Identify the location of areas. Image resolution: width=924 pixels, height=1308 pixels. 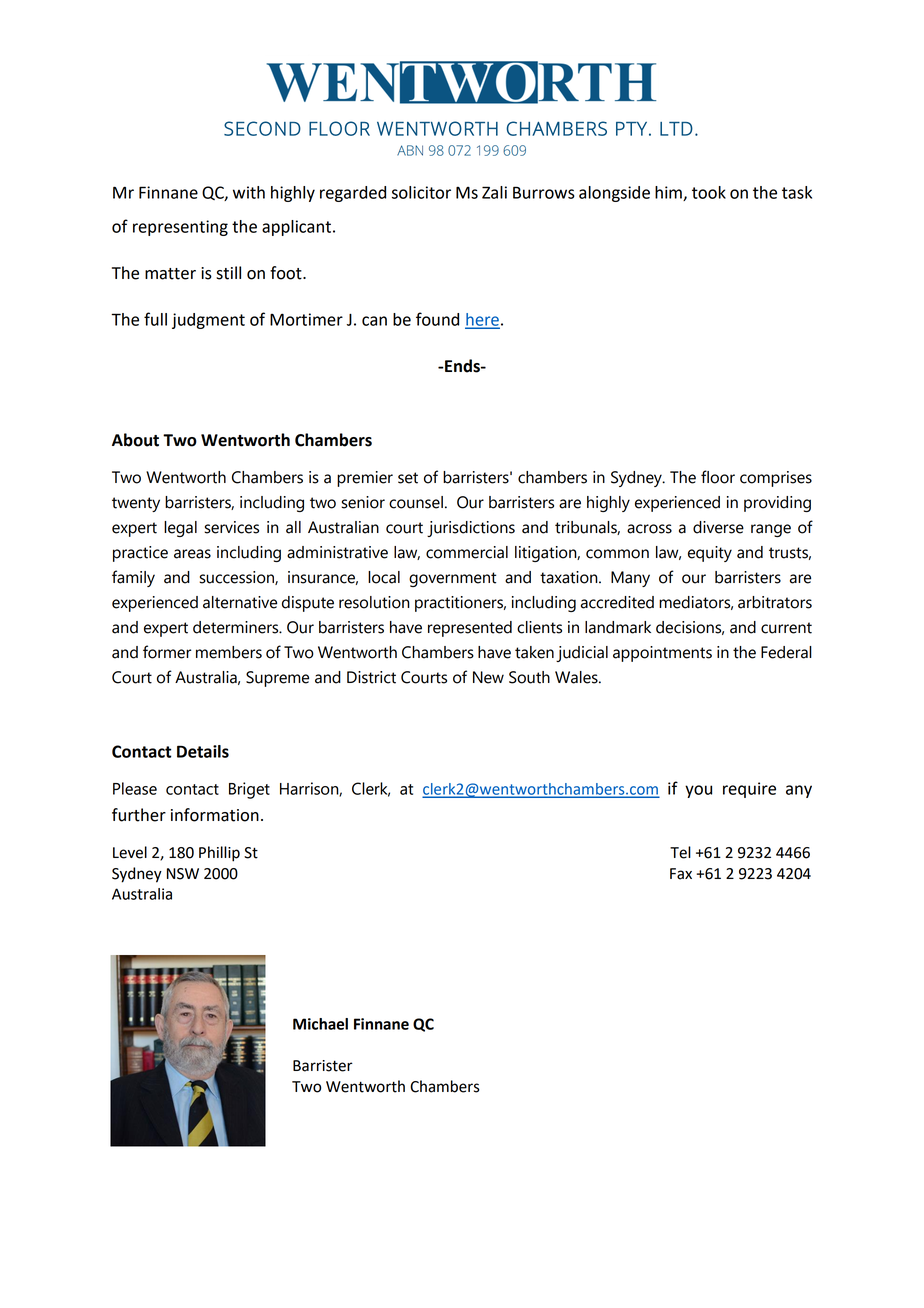
(192, 554).
